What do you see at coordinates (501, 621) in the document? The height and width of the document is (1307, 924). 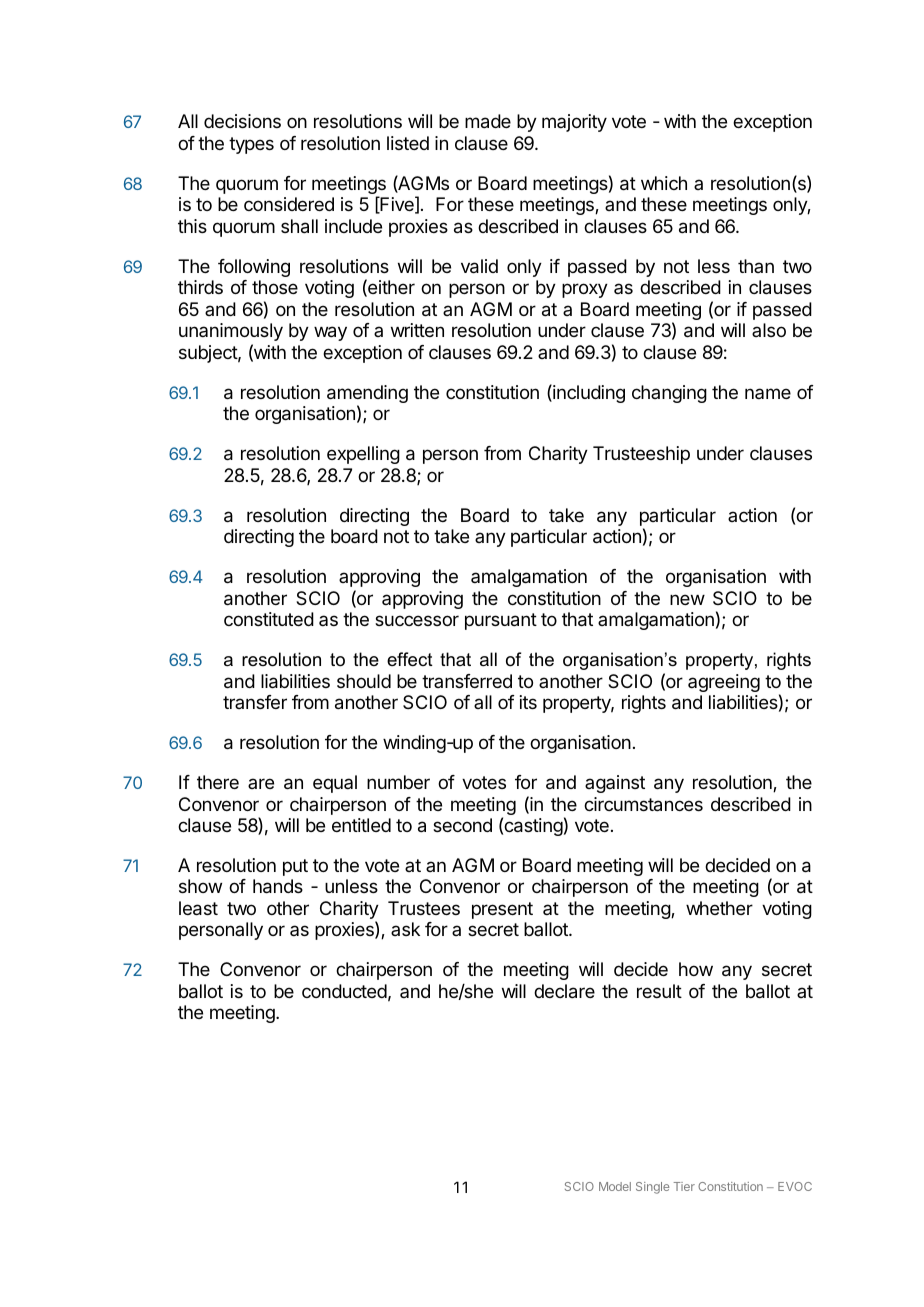 I see `pursuant` at bounding box center [501, 621].
